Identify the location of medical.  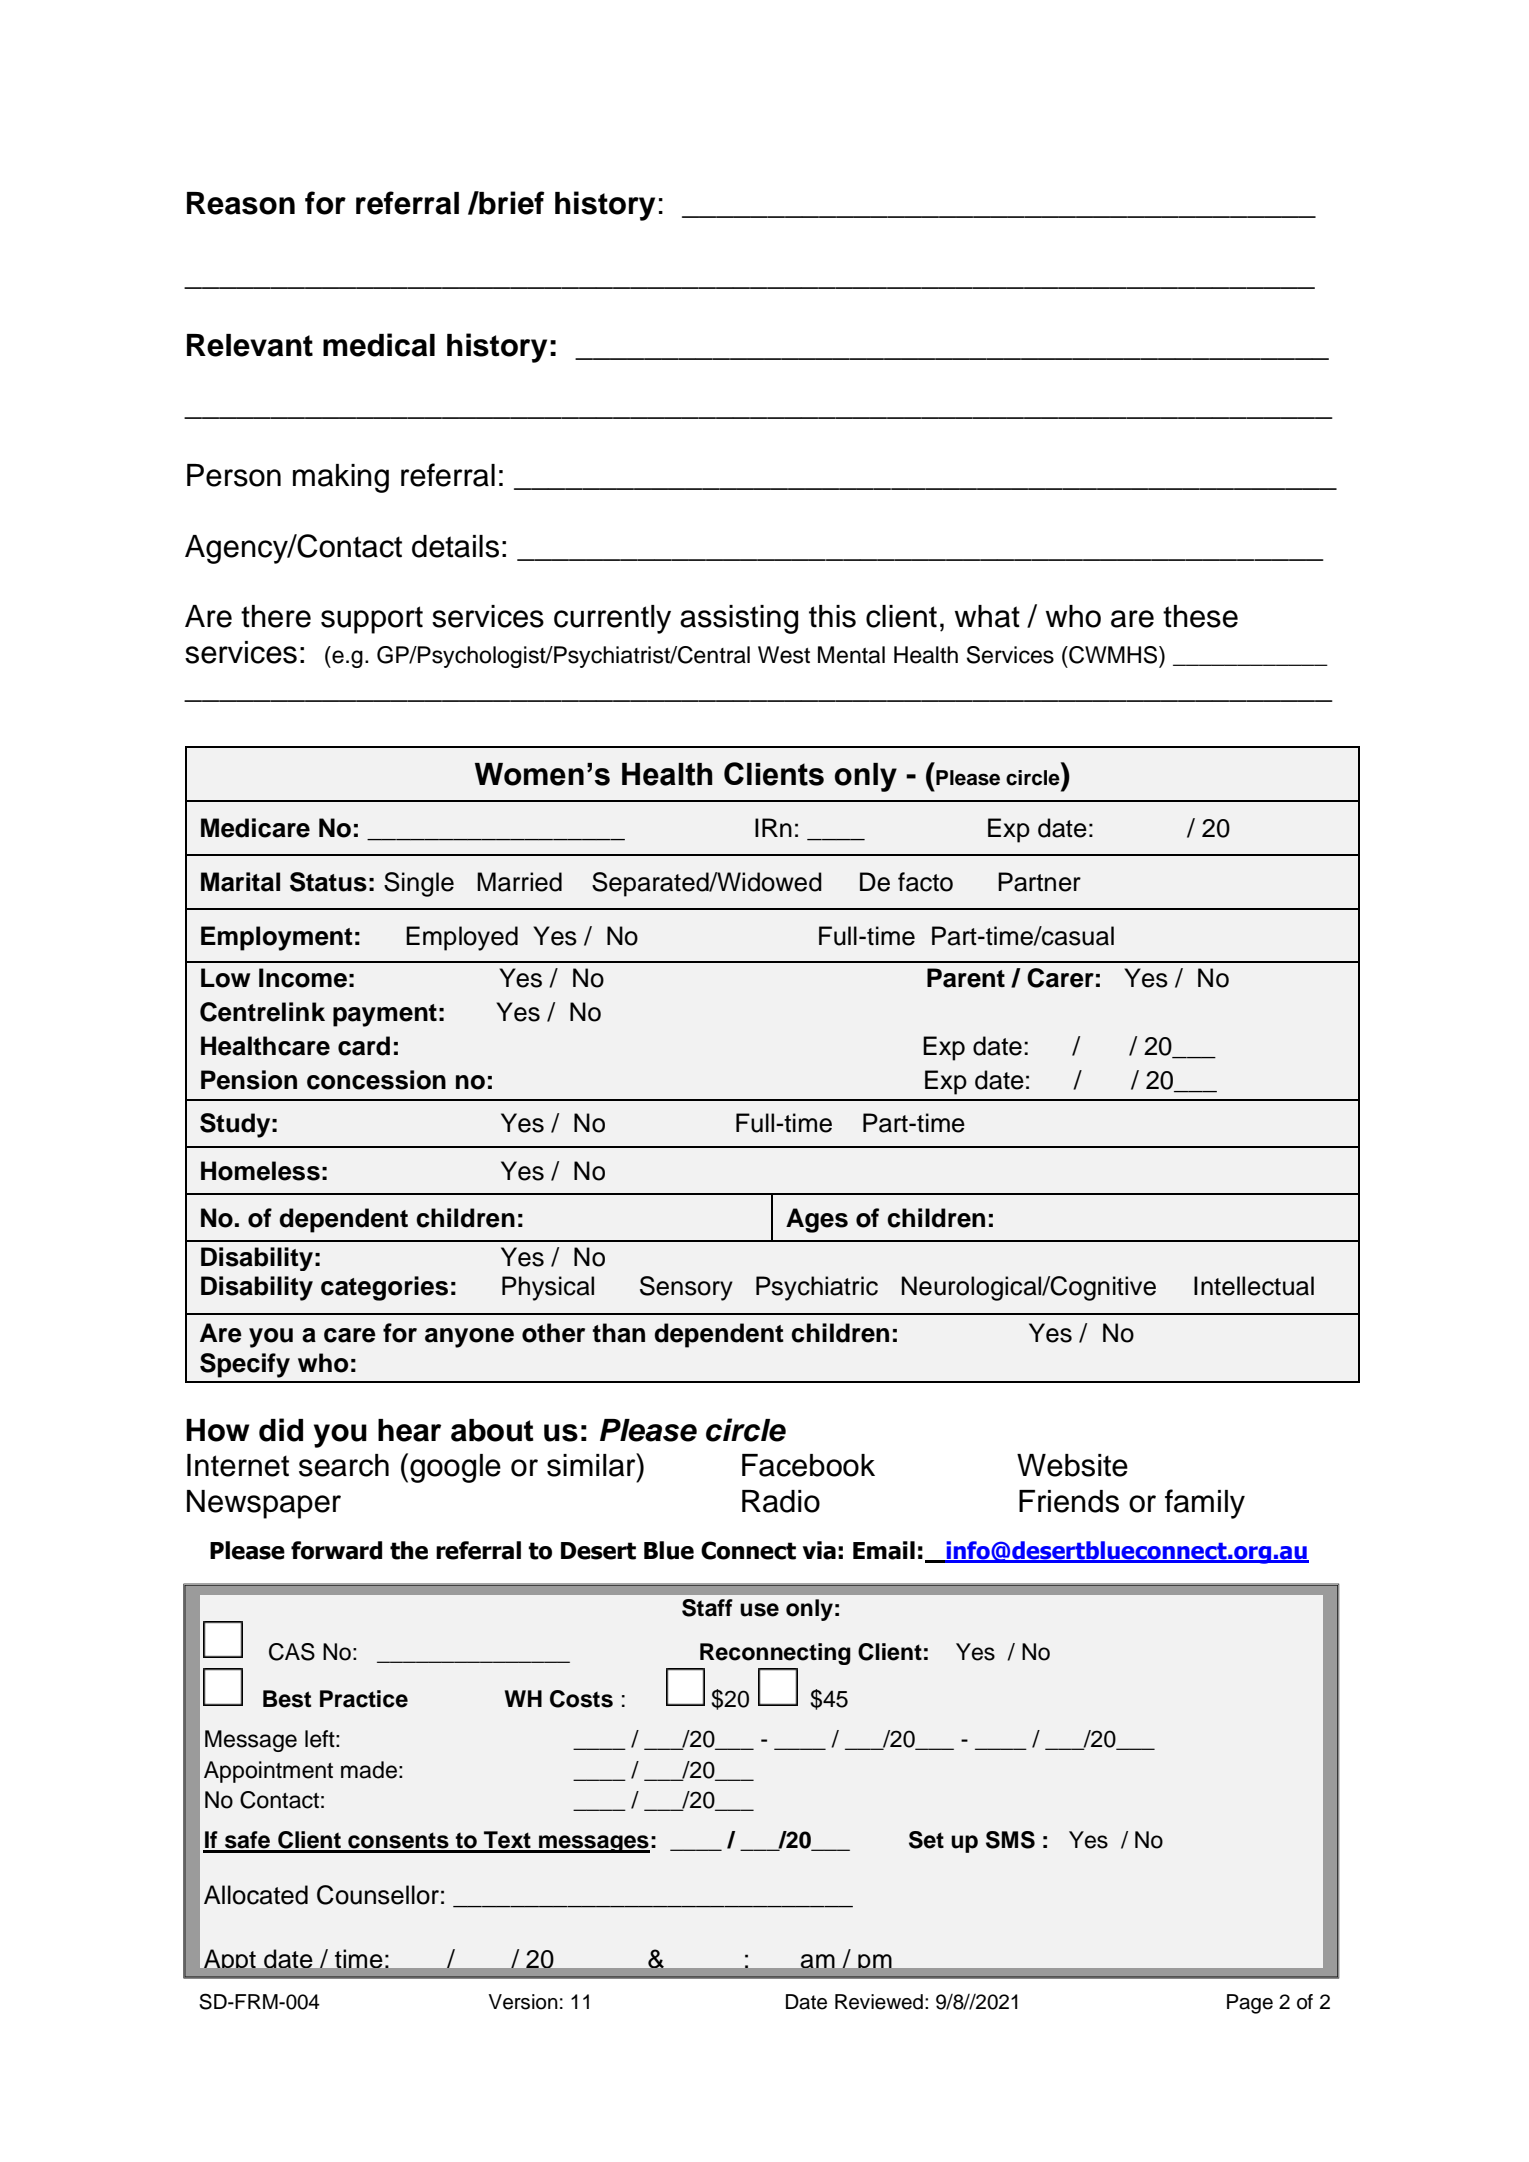
(379, 345).
